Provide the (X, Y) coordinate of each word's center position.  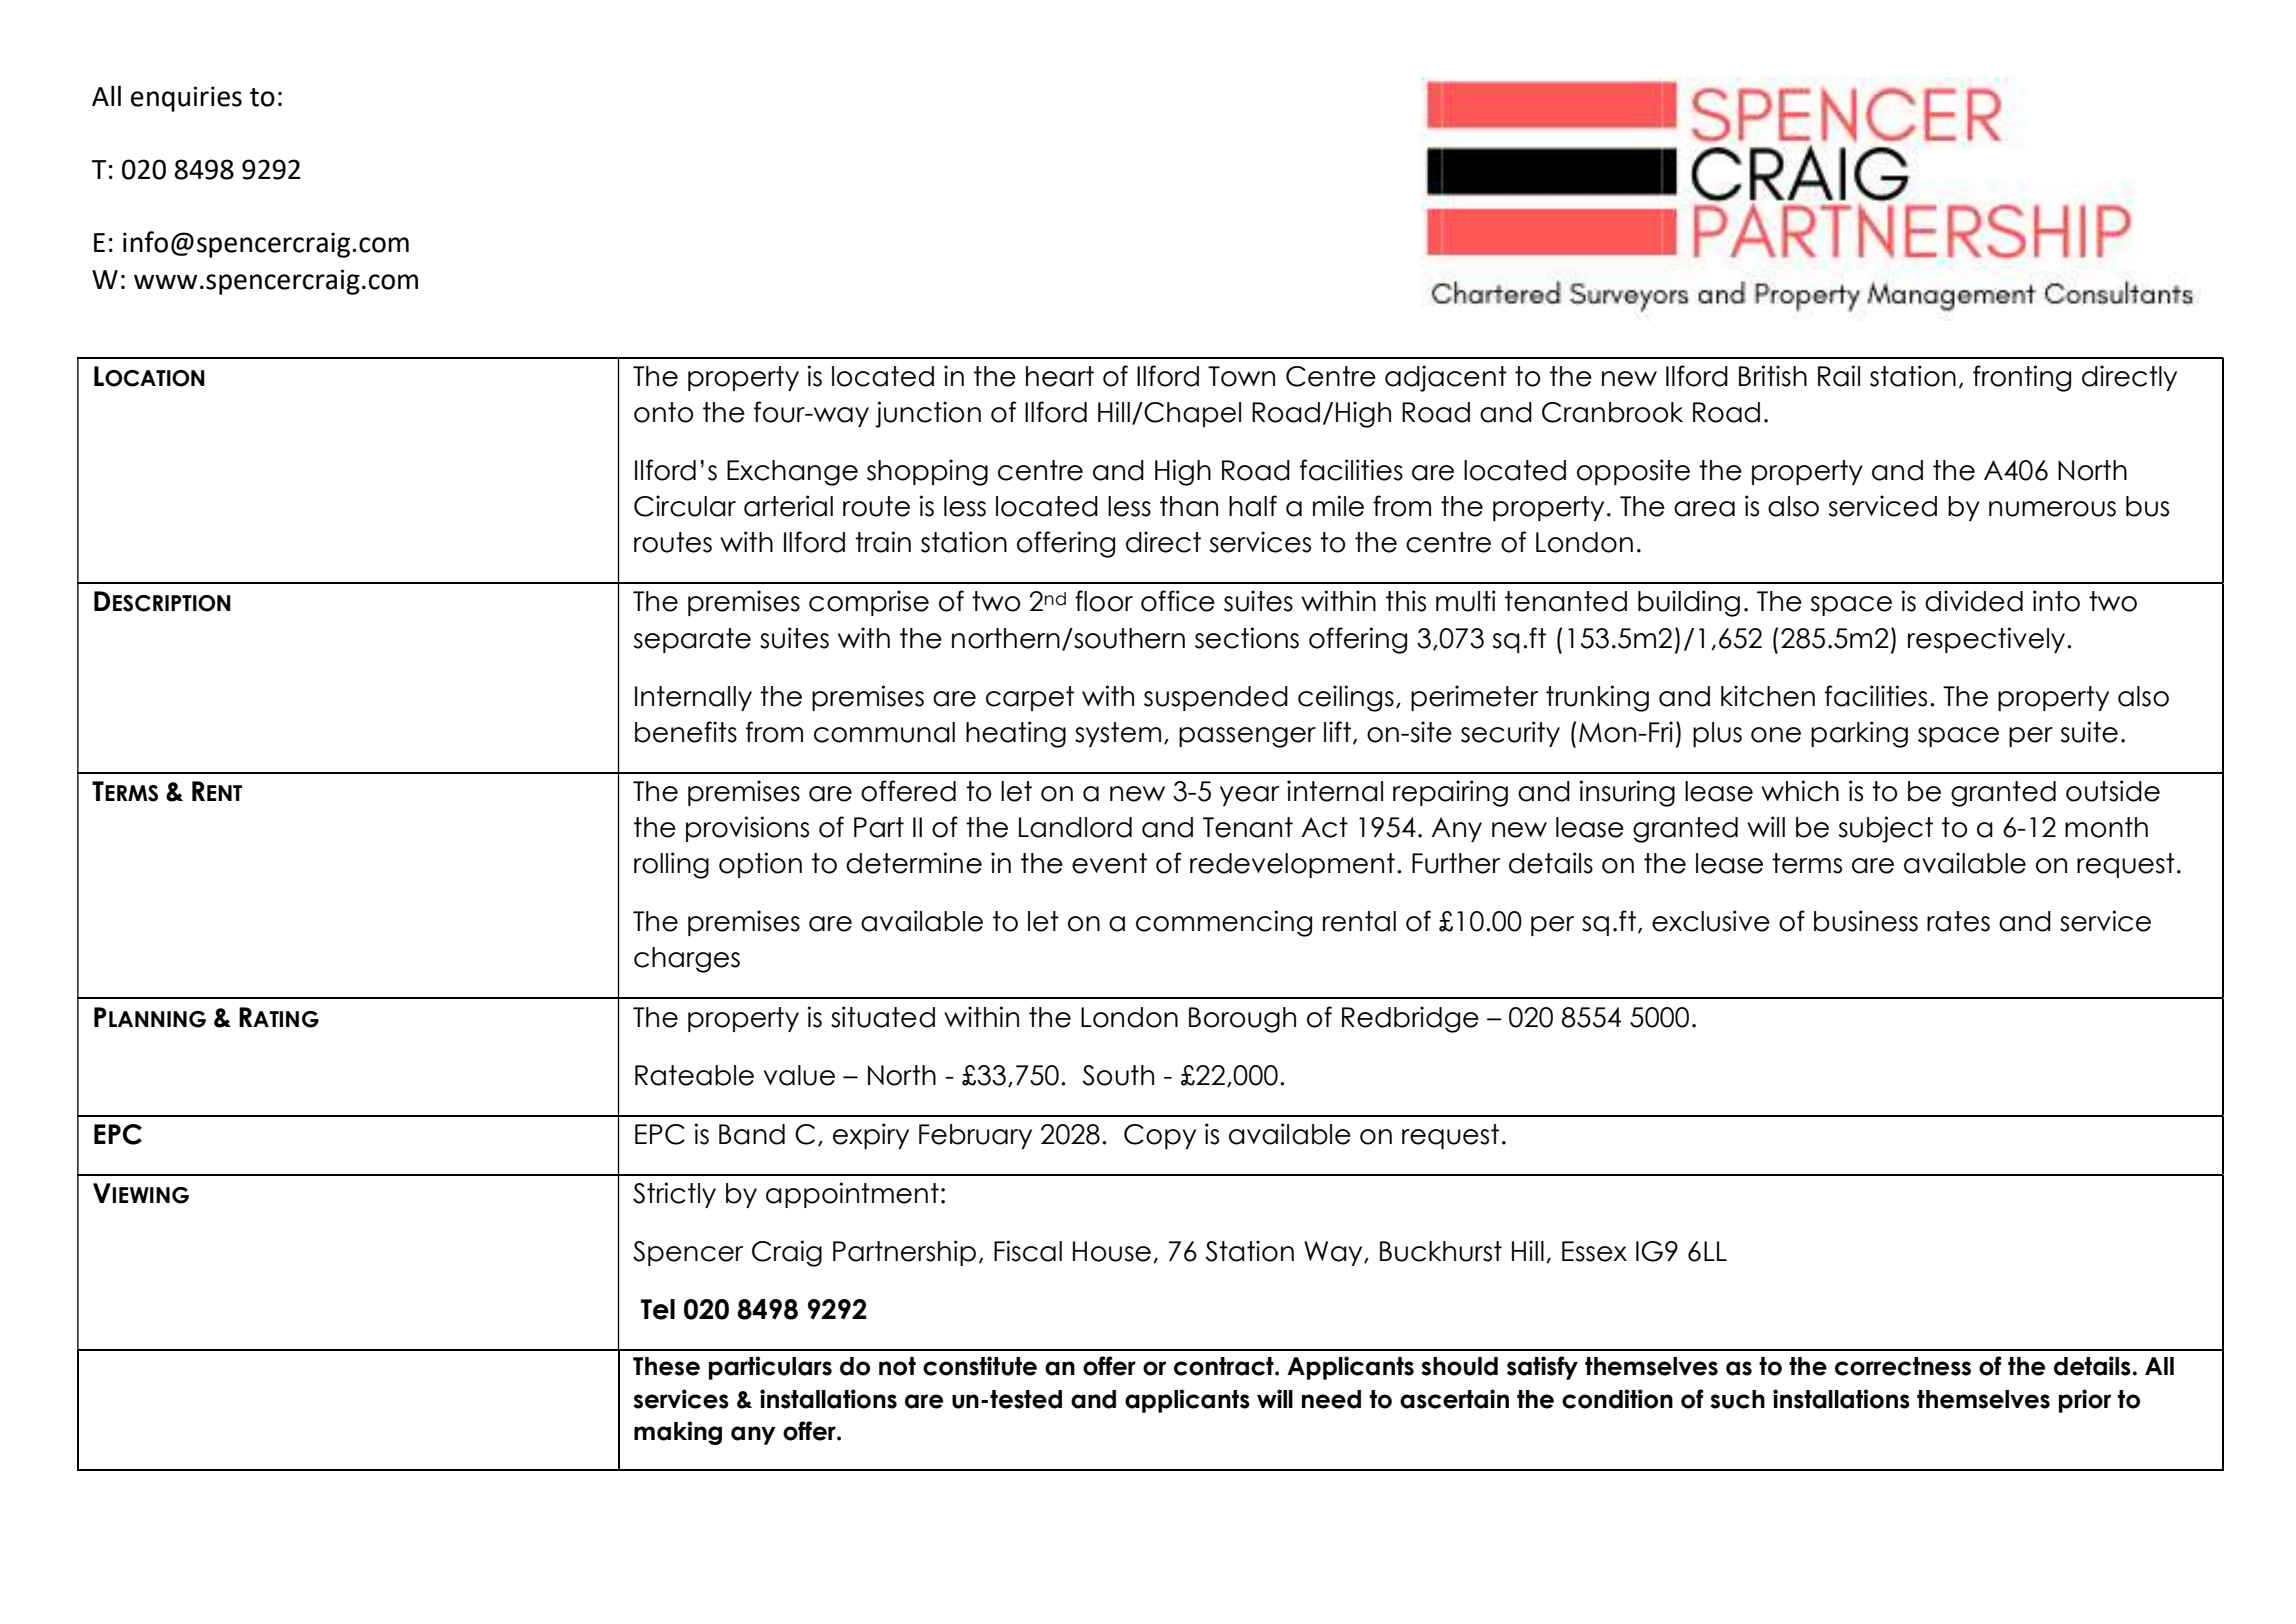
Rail (1839, 376)
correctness (1903, 1366)
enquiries (186, 99)
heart (1060, 376)
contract (1225, 1366)
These (666, 1366)
